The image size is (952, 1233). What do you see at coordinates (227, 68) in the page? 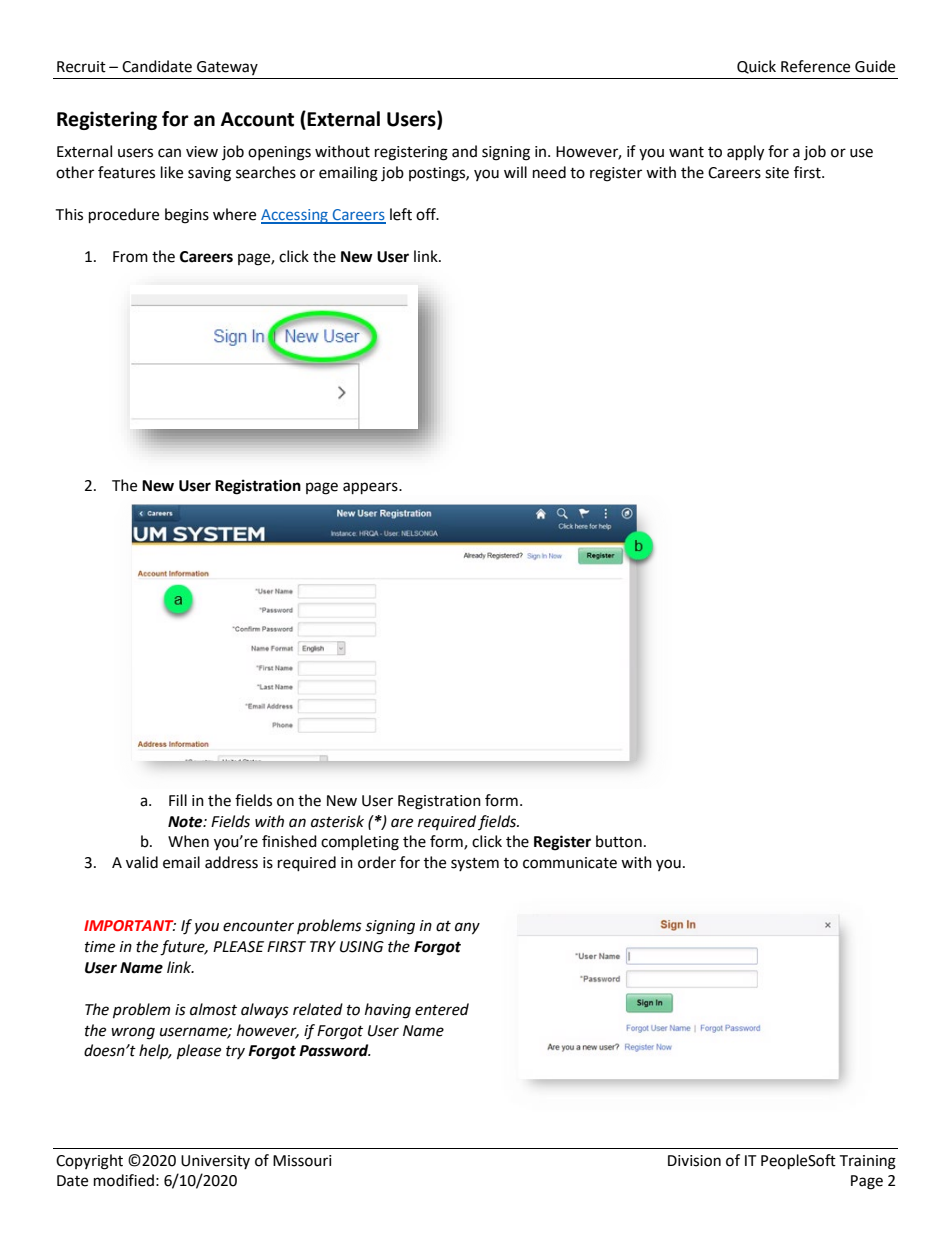
I see `Gateway` at bounding box center [227, 68].
